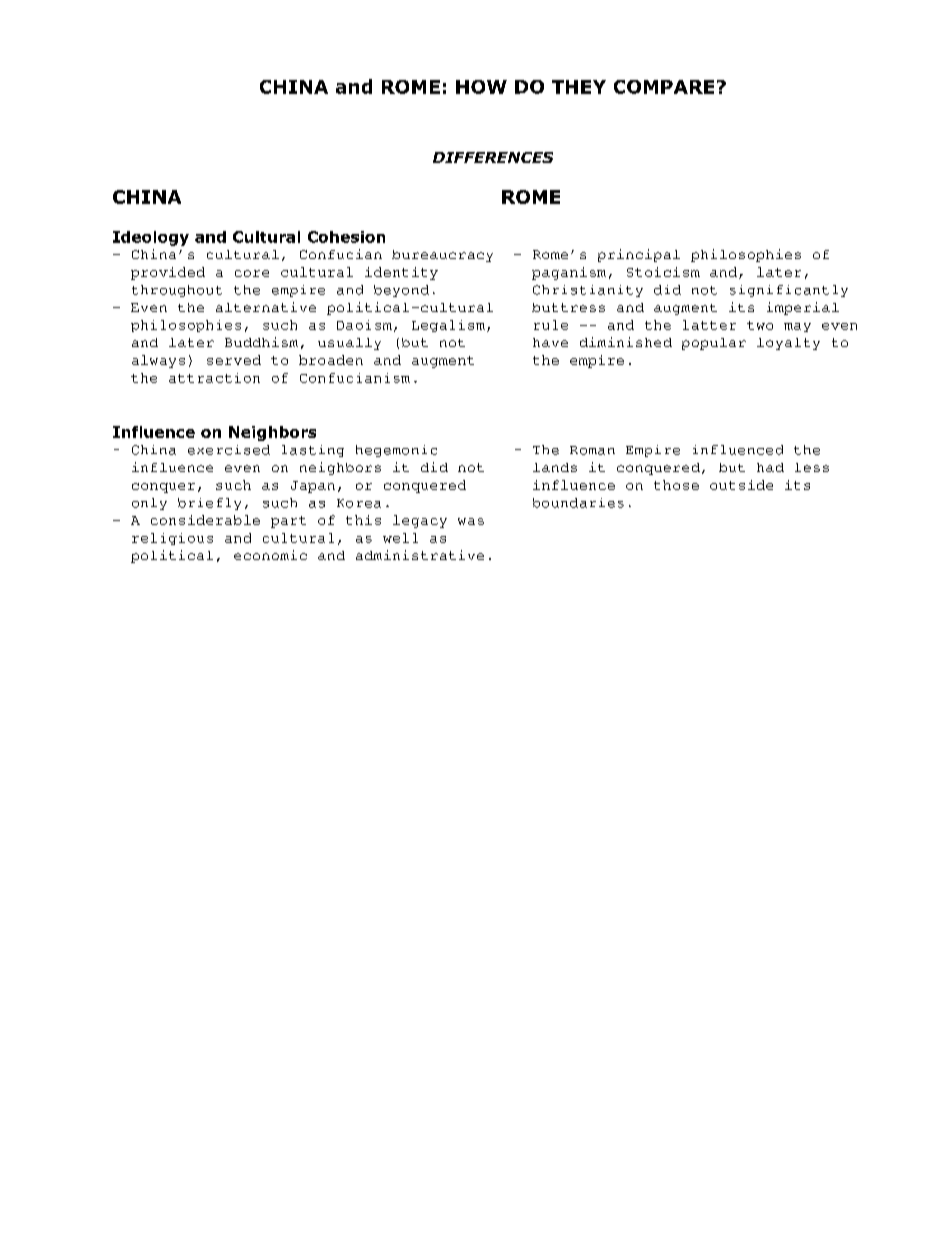 This document has height=1233, width=952. Describe the element at coordinates (270, 555) in the document. I see `economic` at that location.
